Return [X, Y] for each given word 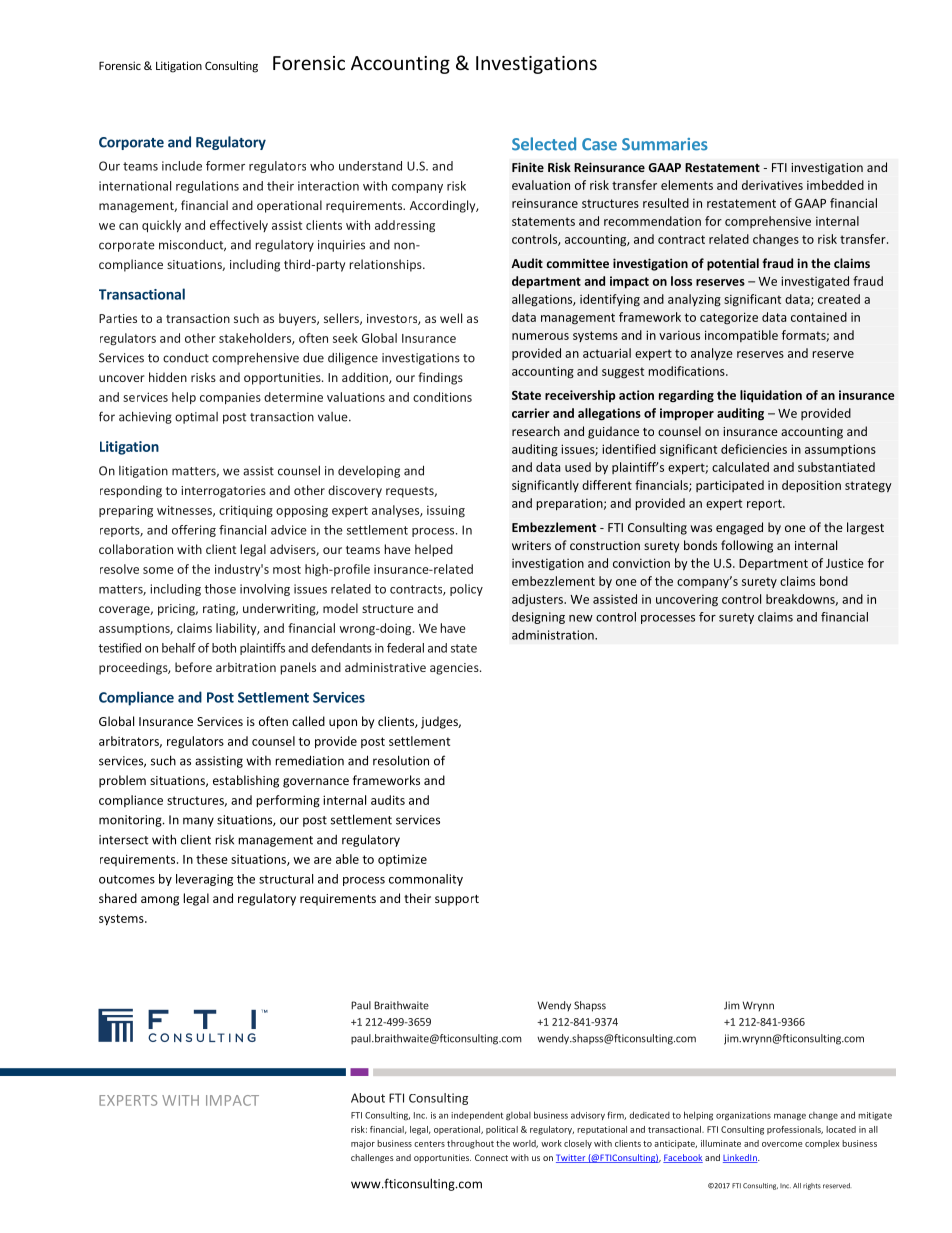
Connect [491, 1157]
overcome [782, 1144]
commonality [426, 880]
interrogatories [223, 492]
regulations [207, 187]
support [457, 900]
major [363, 1144]
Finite [528, 167]
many [198, 822]
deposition [811, 486]
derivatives [772, 185]
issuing [446, 511]
